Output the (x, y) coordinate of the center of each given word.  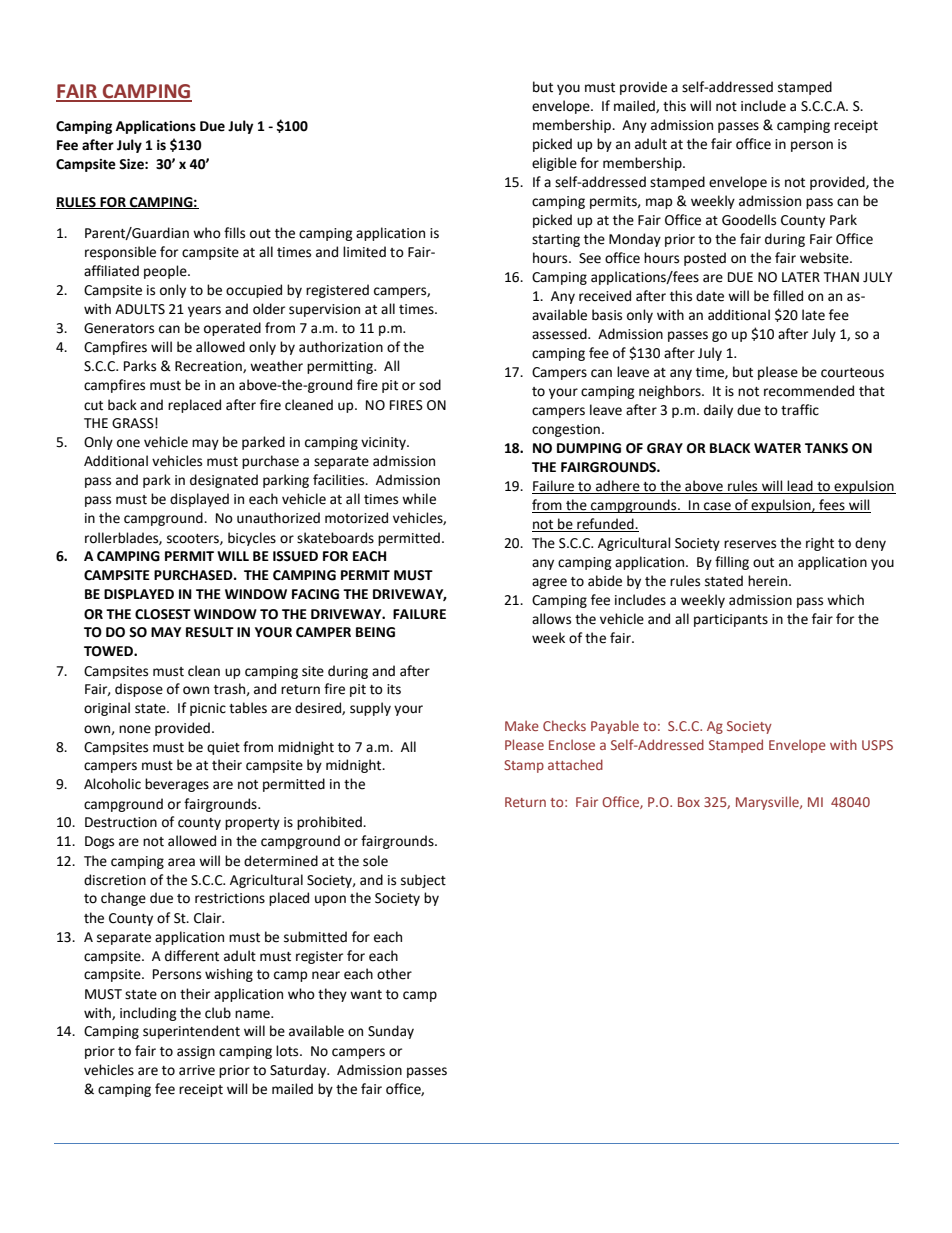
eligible (554, 164)
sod (430, 385)
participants (731, 620)
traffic (800, 410)
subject (423, 881)
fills (234, 233)
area (181, 862)
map (659, 203)
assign (196, 1052)
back (122, 405)
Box (689, 802)
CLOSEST (163, 614)
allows (551, 619)
